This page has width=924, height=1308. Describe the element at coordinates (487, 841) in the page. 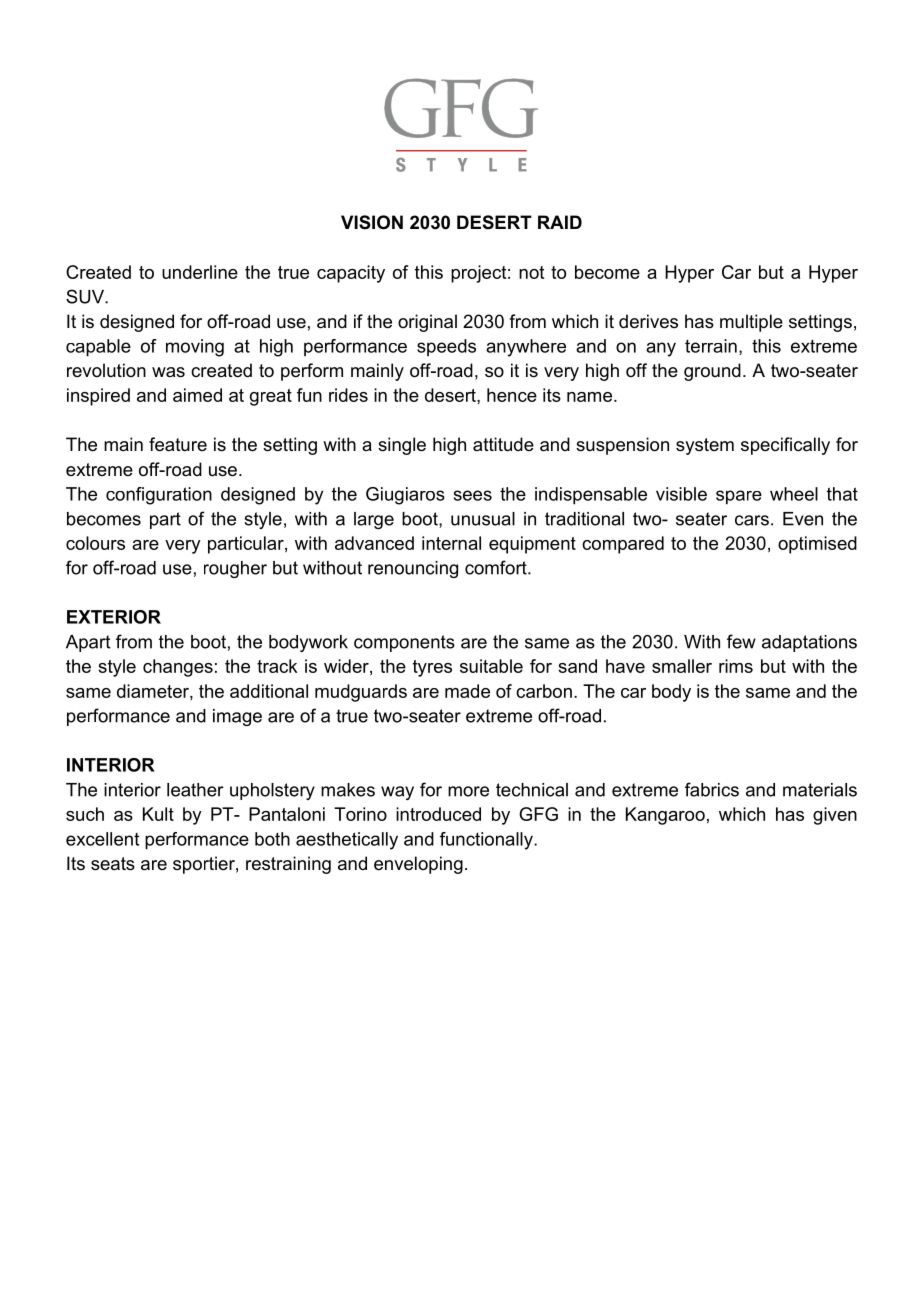

I see `functionally` at that location.
